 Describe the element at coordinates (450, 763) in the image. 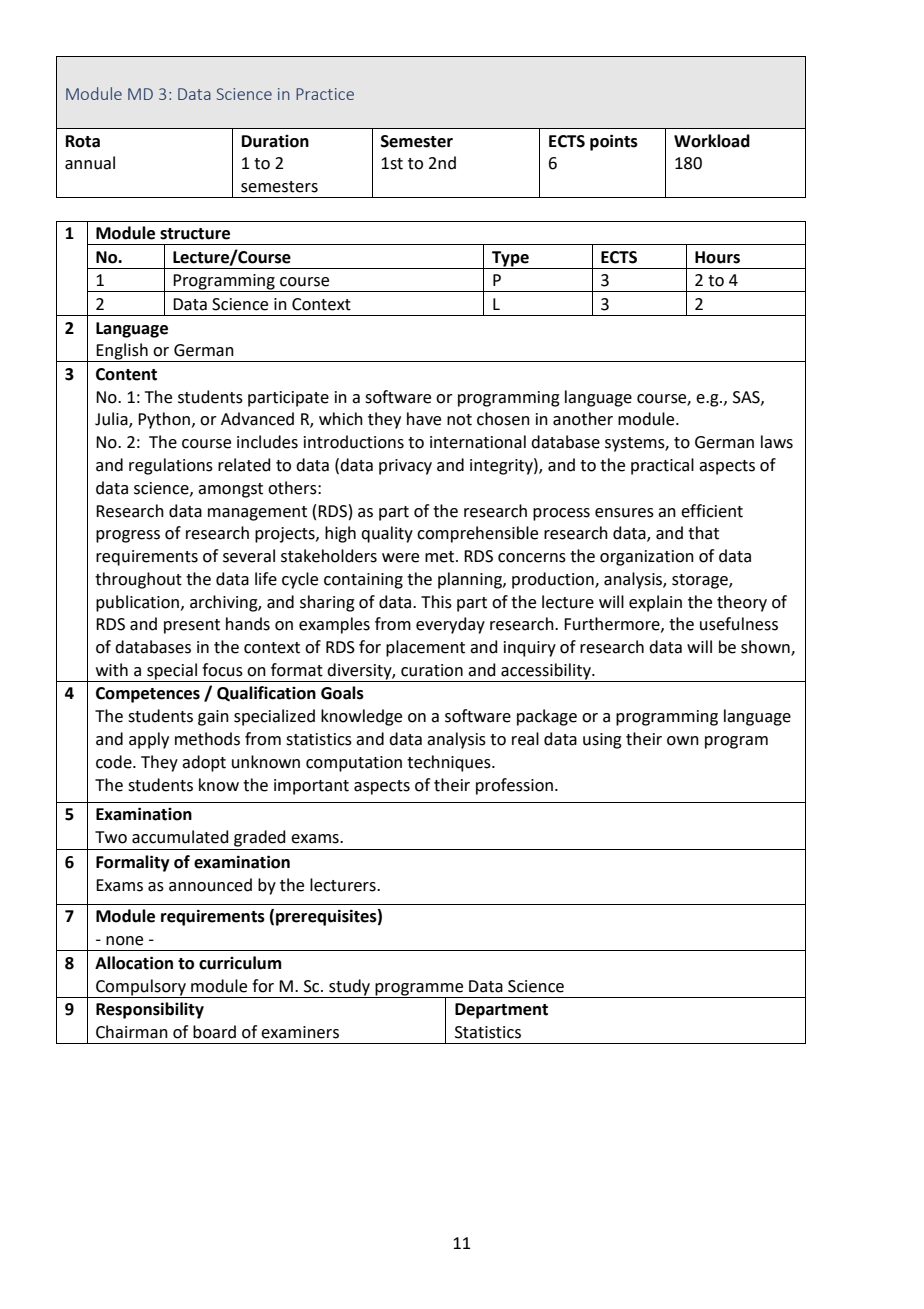

I see `techniques` at that location.
